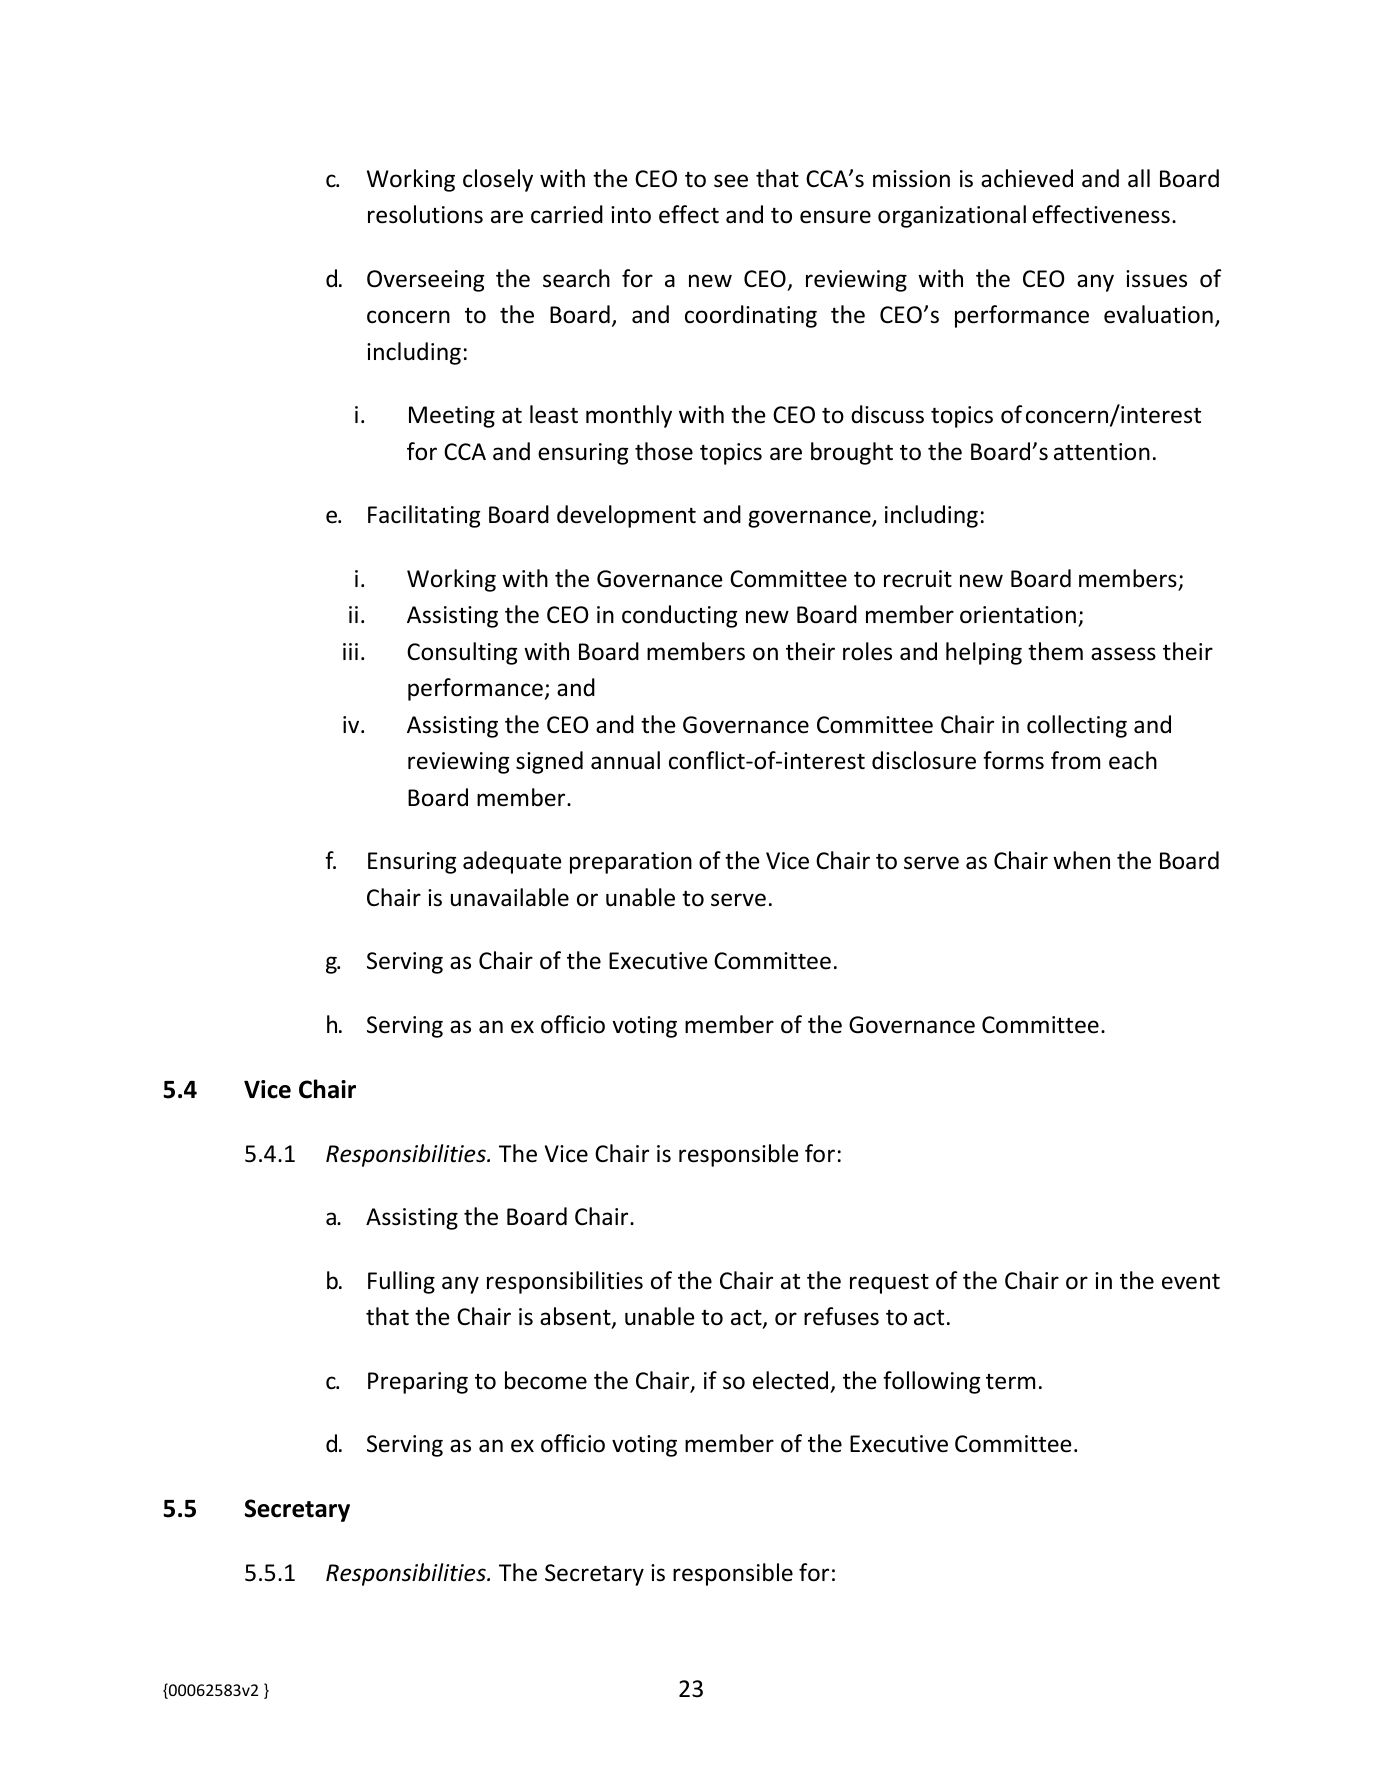 The image size is (1383, 1789). Describe the element at coordinates (510, 897) in the screenshot. I see `unavailable` at that location.
